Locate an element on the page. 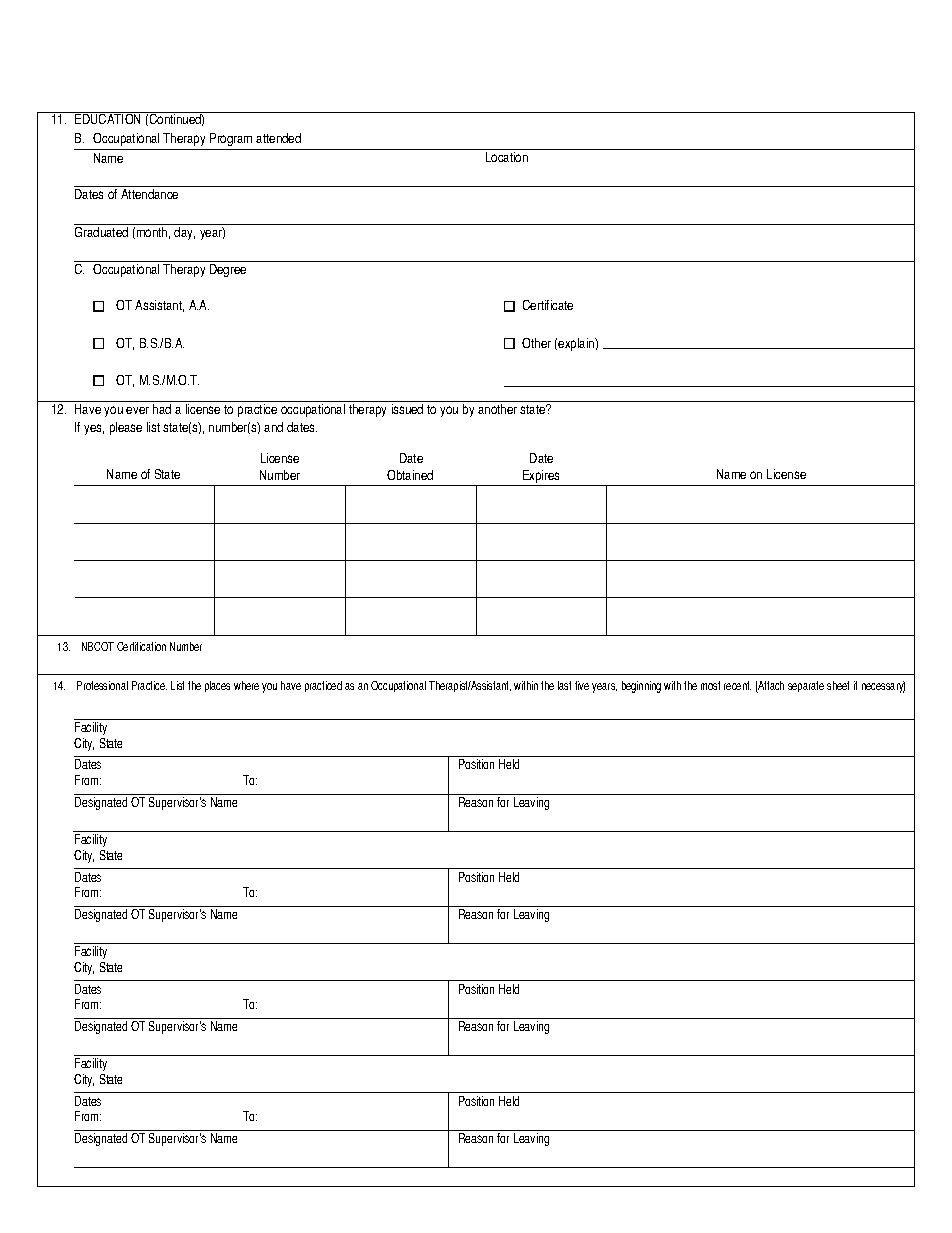 Image resolution: width=952 pixels, height=1233 pixels. Obtained is located at coordinates (410, 475).
